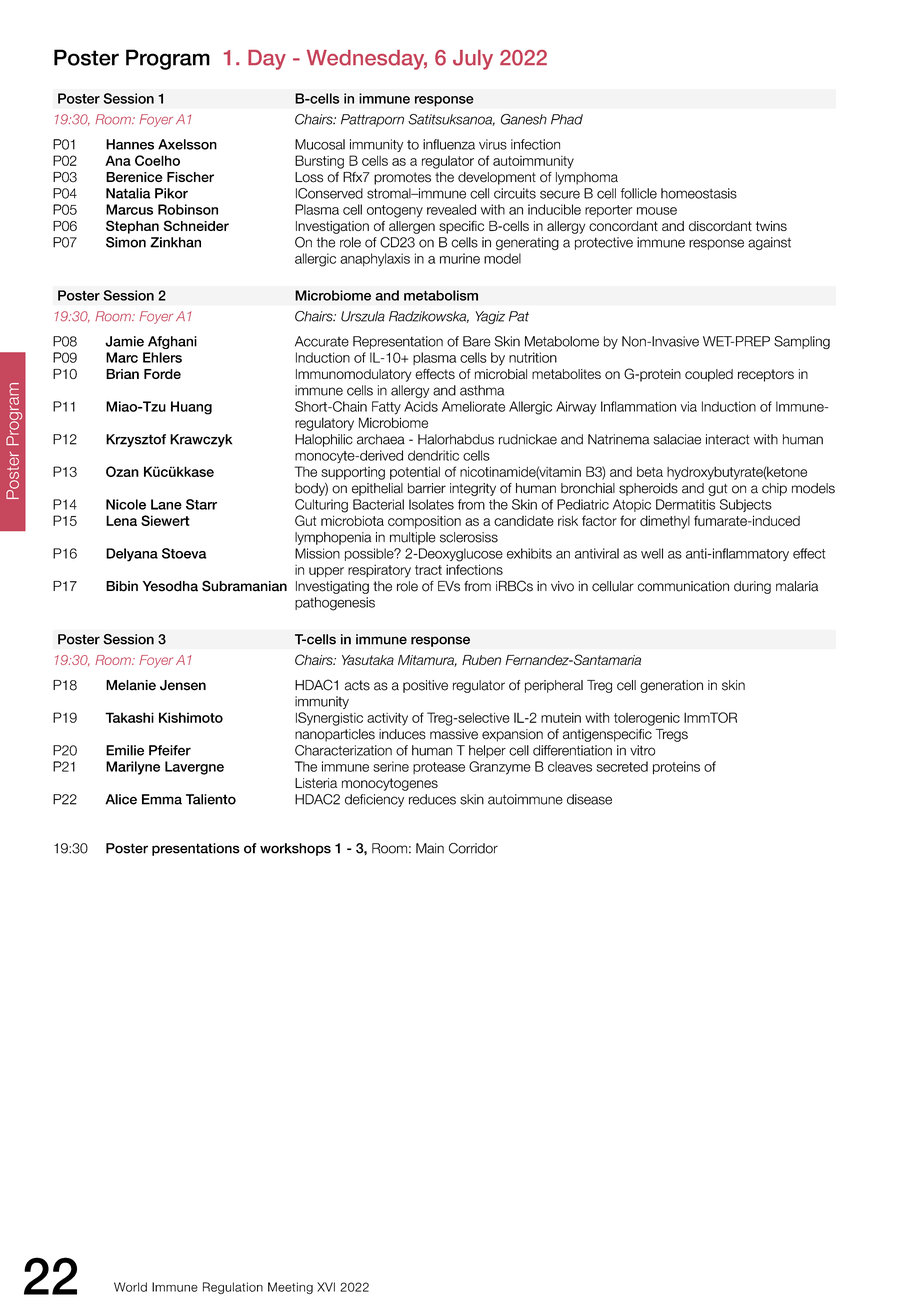 The image size is (924, 1308). I want to click on Regulation, so click(233, 1288).
